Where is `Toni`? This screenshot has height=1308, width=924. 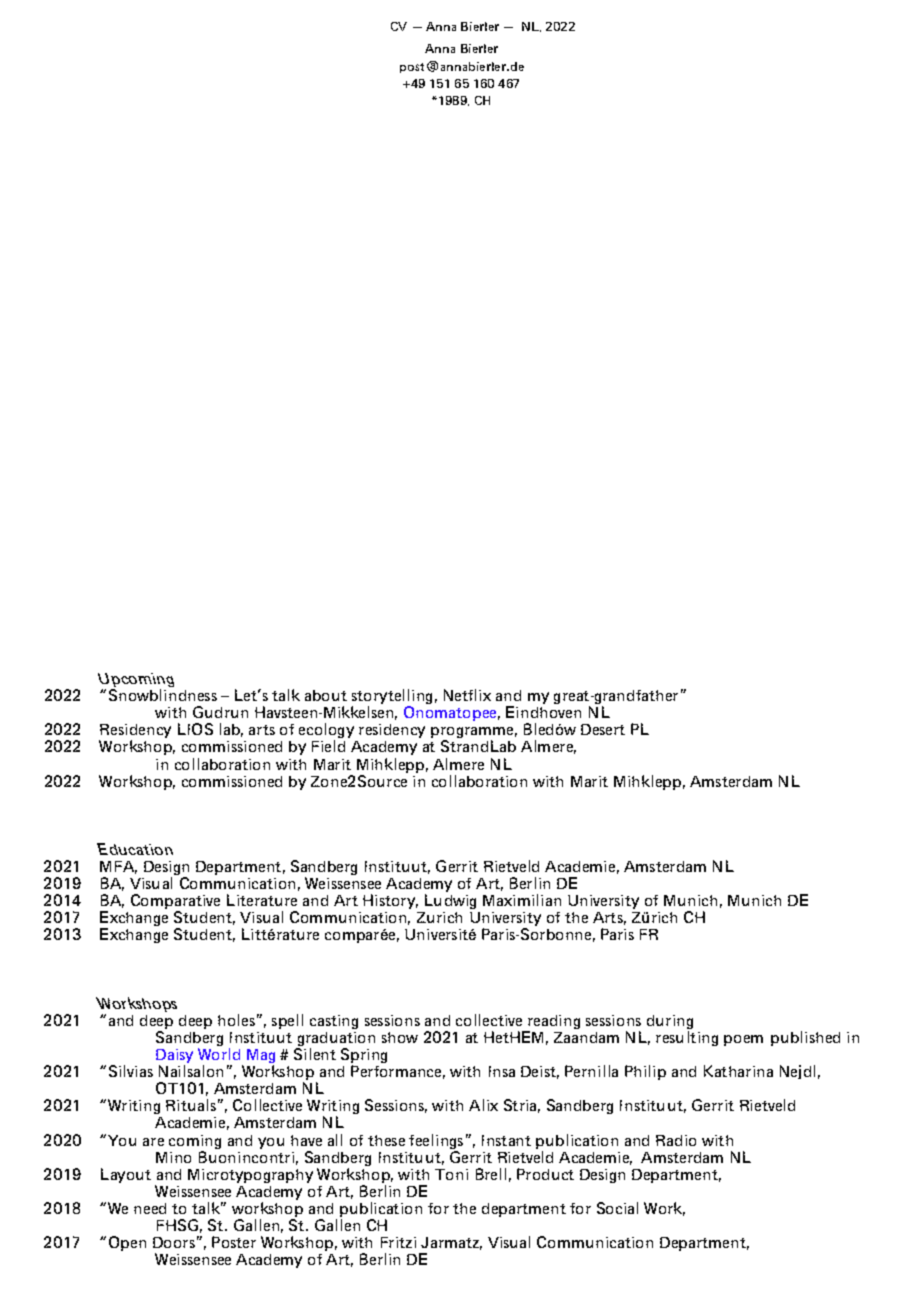 Toni is located at coordinates (451, 1174).
